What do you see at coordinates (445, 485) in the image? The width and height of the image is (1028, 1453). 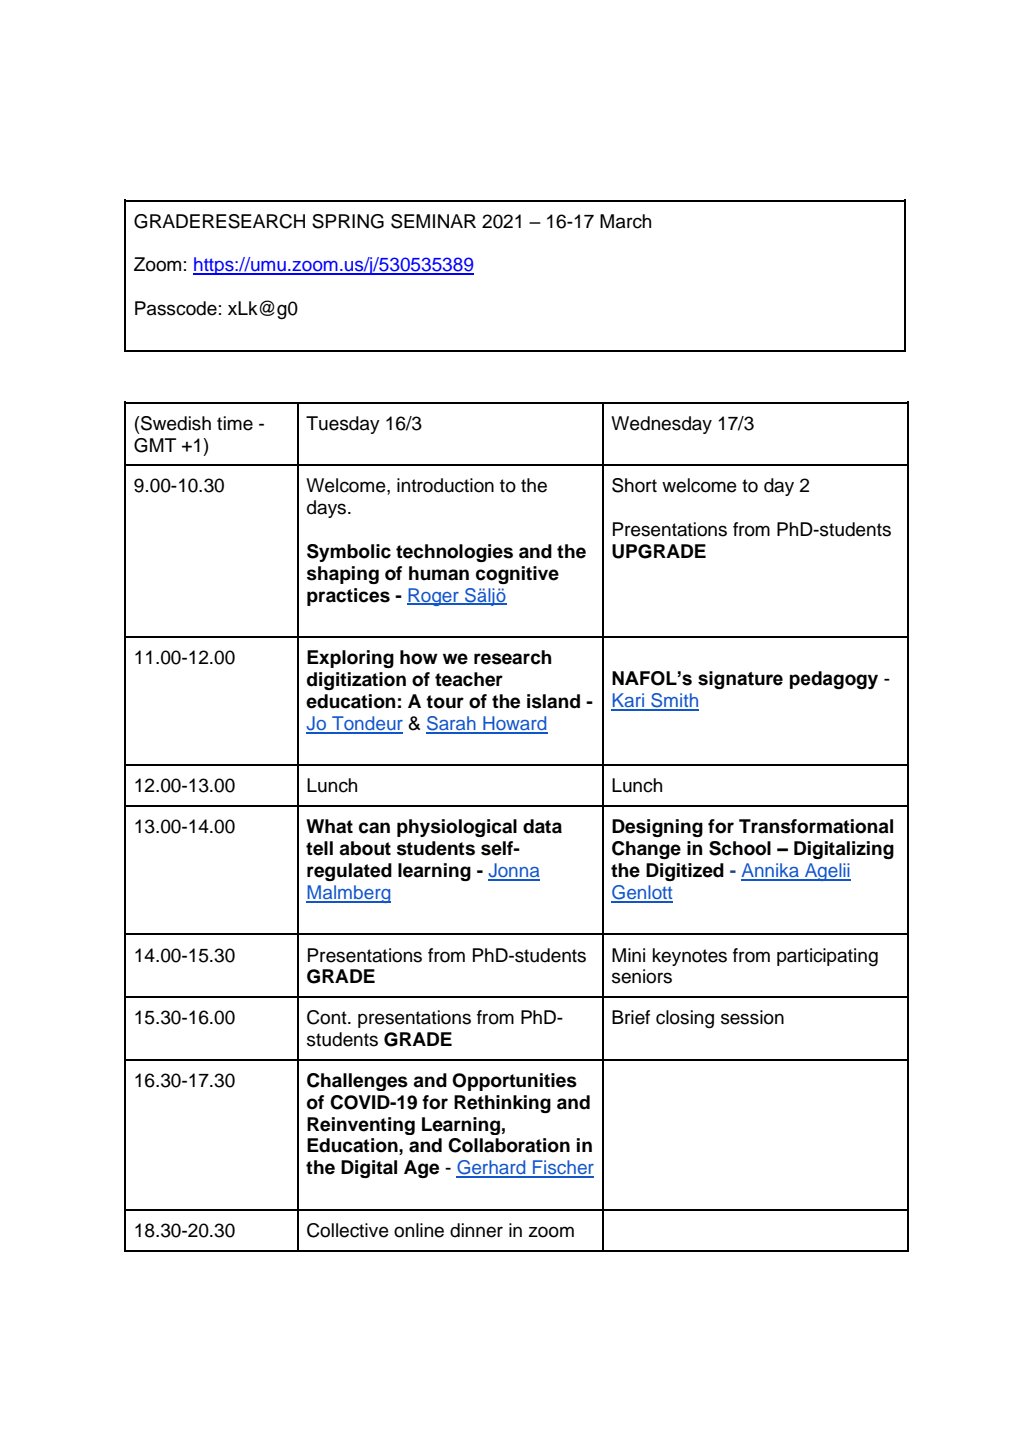 I see `introduction` at bounding box center [445, 485].
